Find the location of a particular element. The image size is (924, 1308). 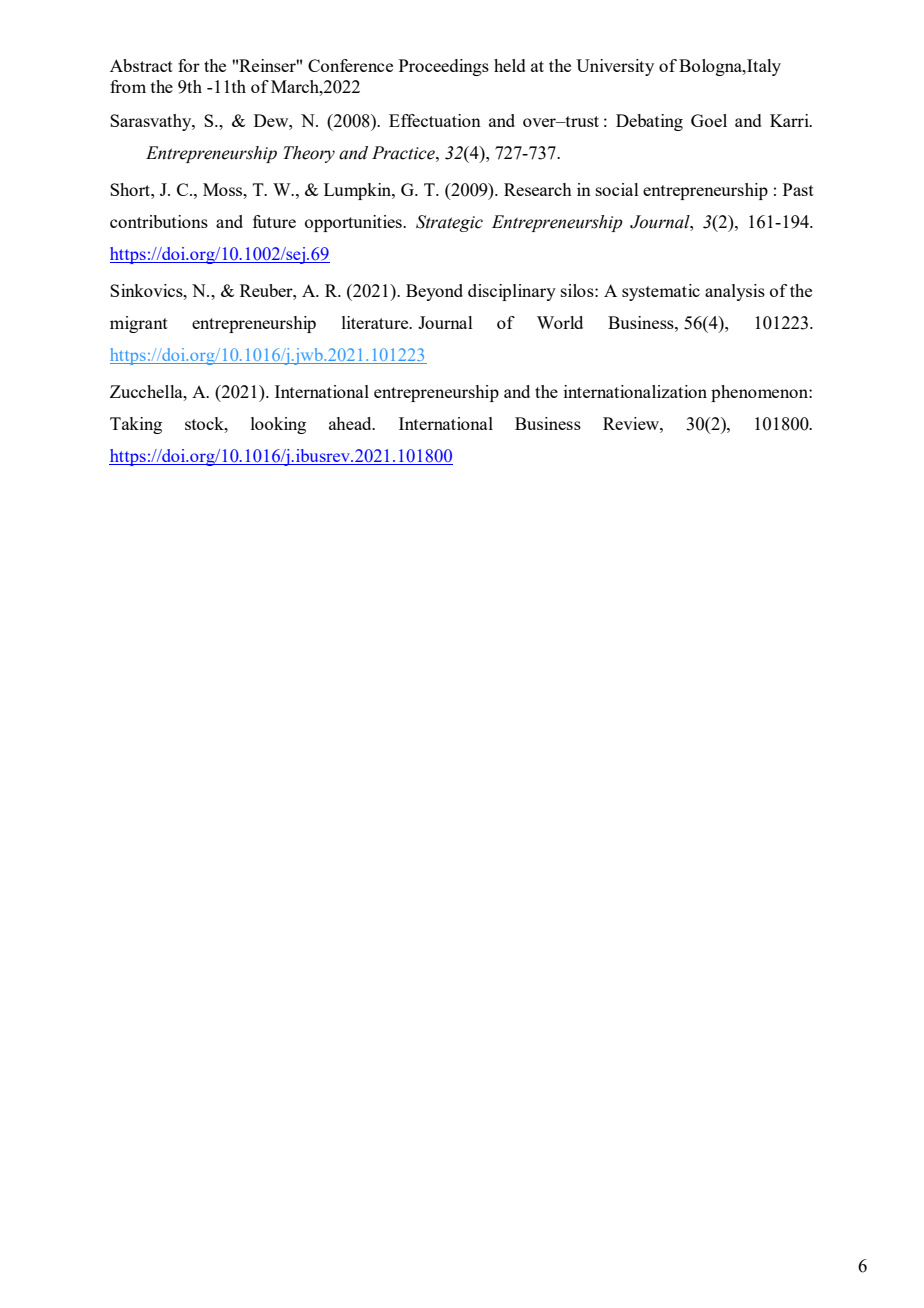

phenomenon is located at coordinates (760, 393).
